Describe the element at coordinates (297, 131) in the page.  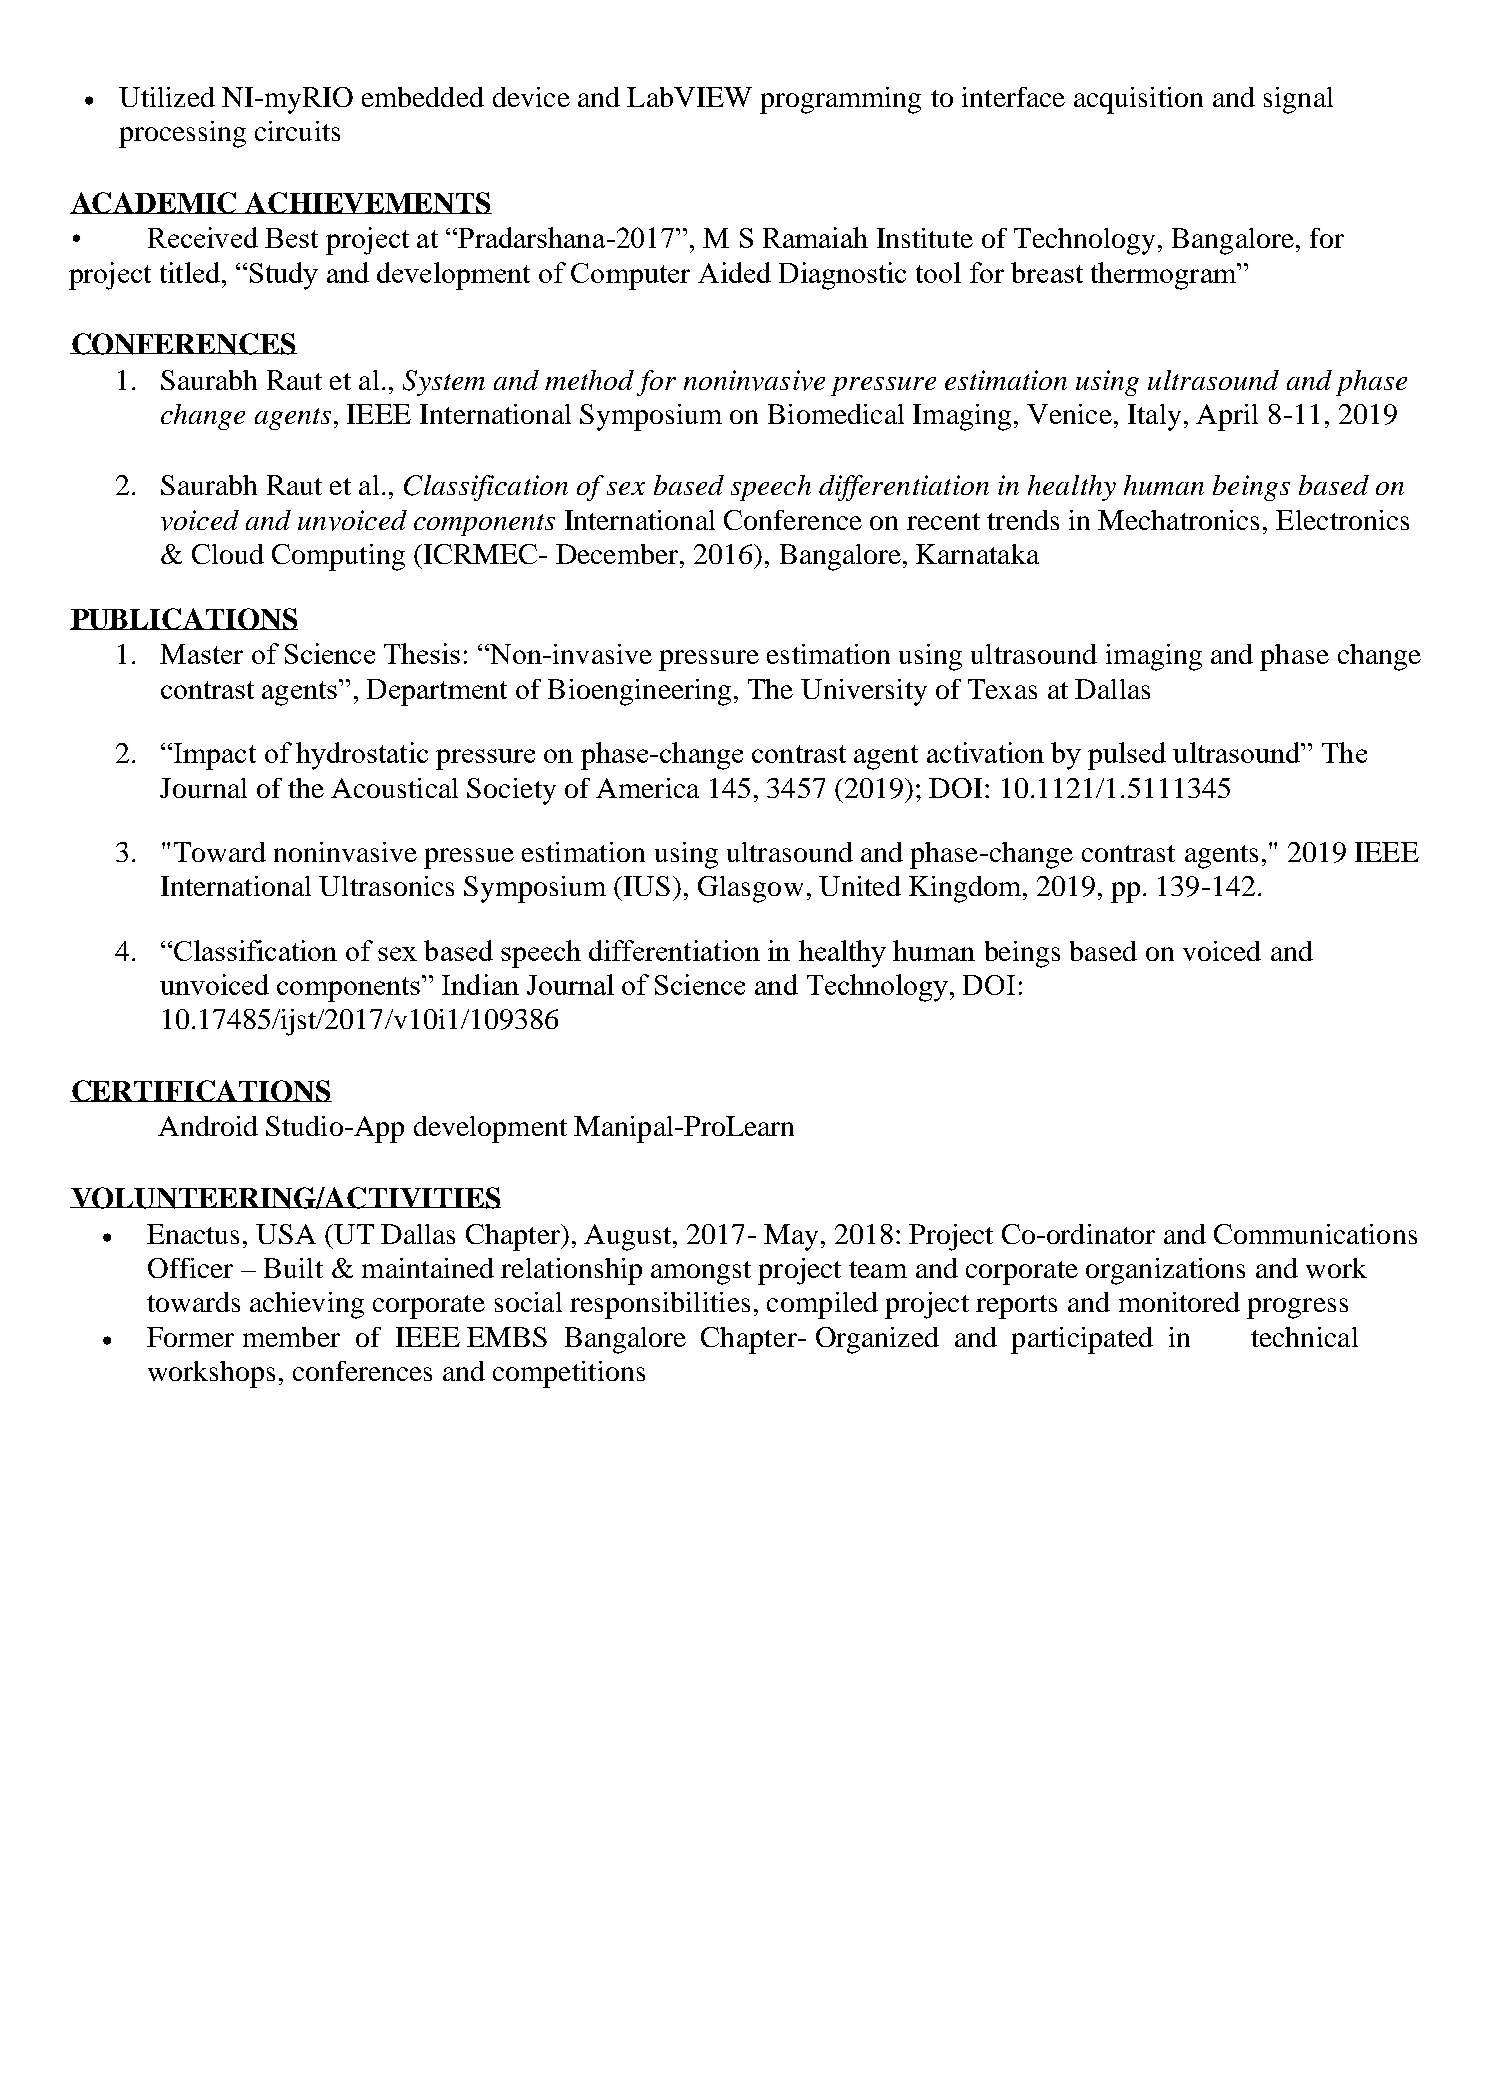
I see `circuits` at that location.
